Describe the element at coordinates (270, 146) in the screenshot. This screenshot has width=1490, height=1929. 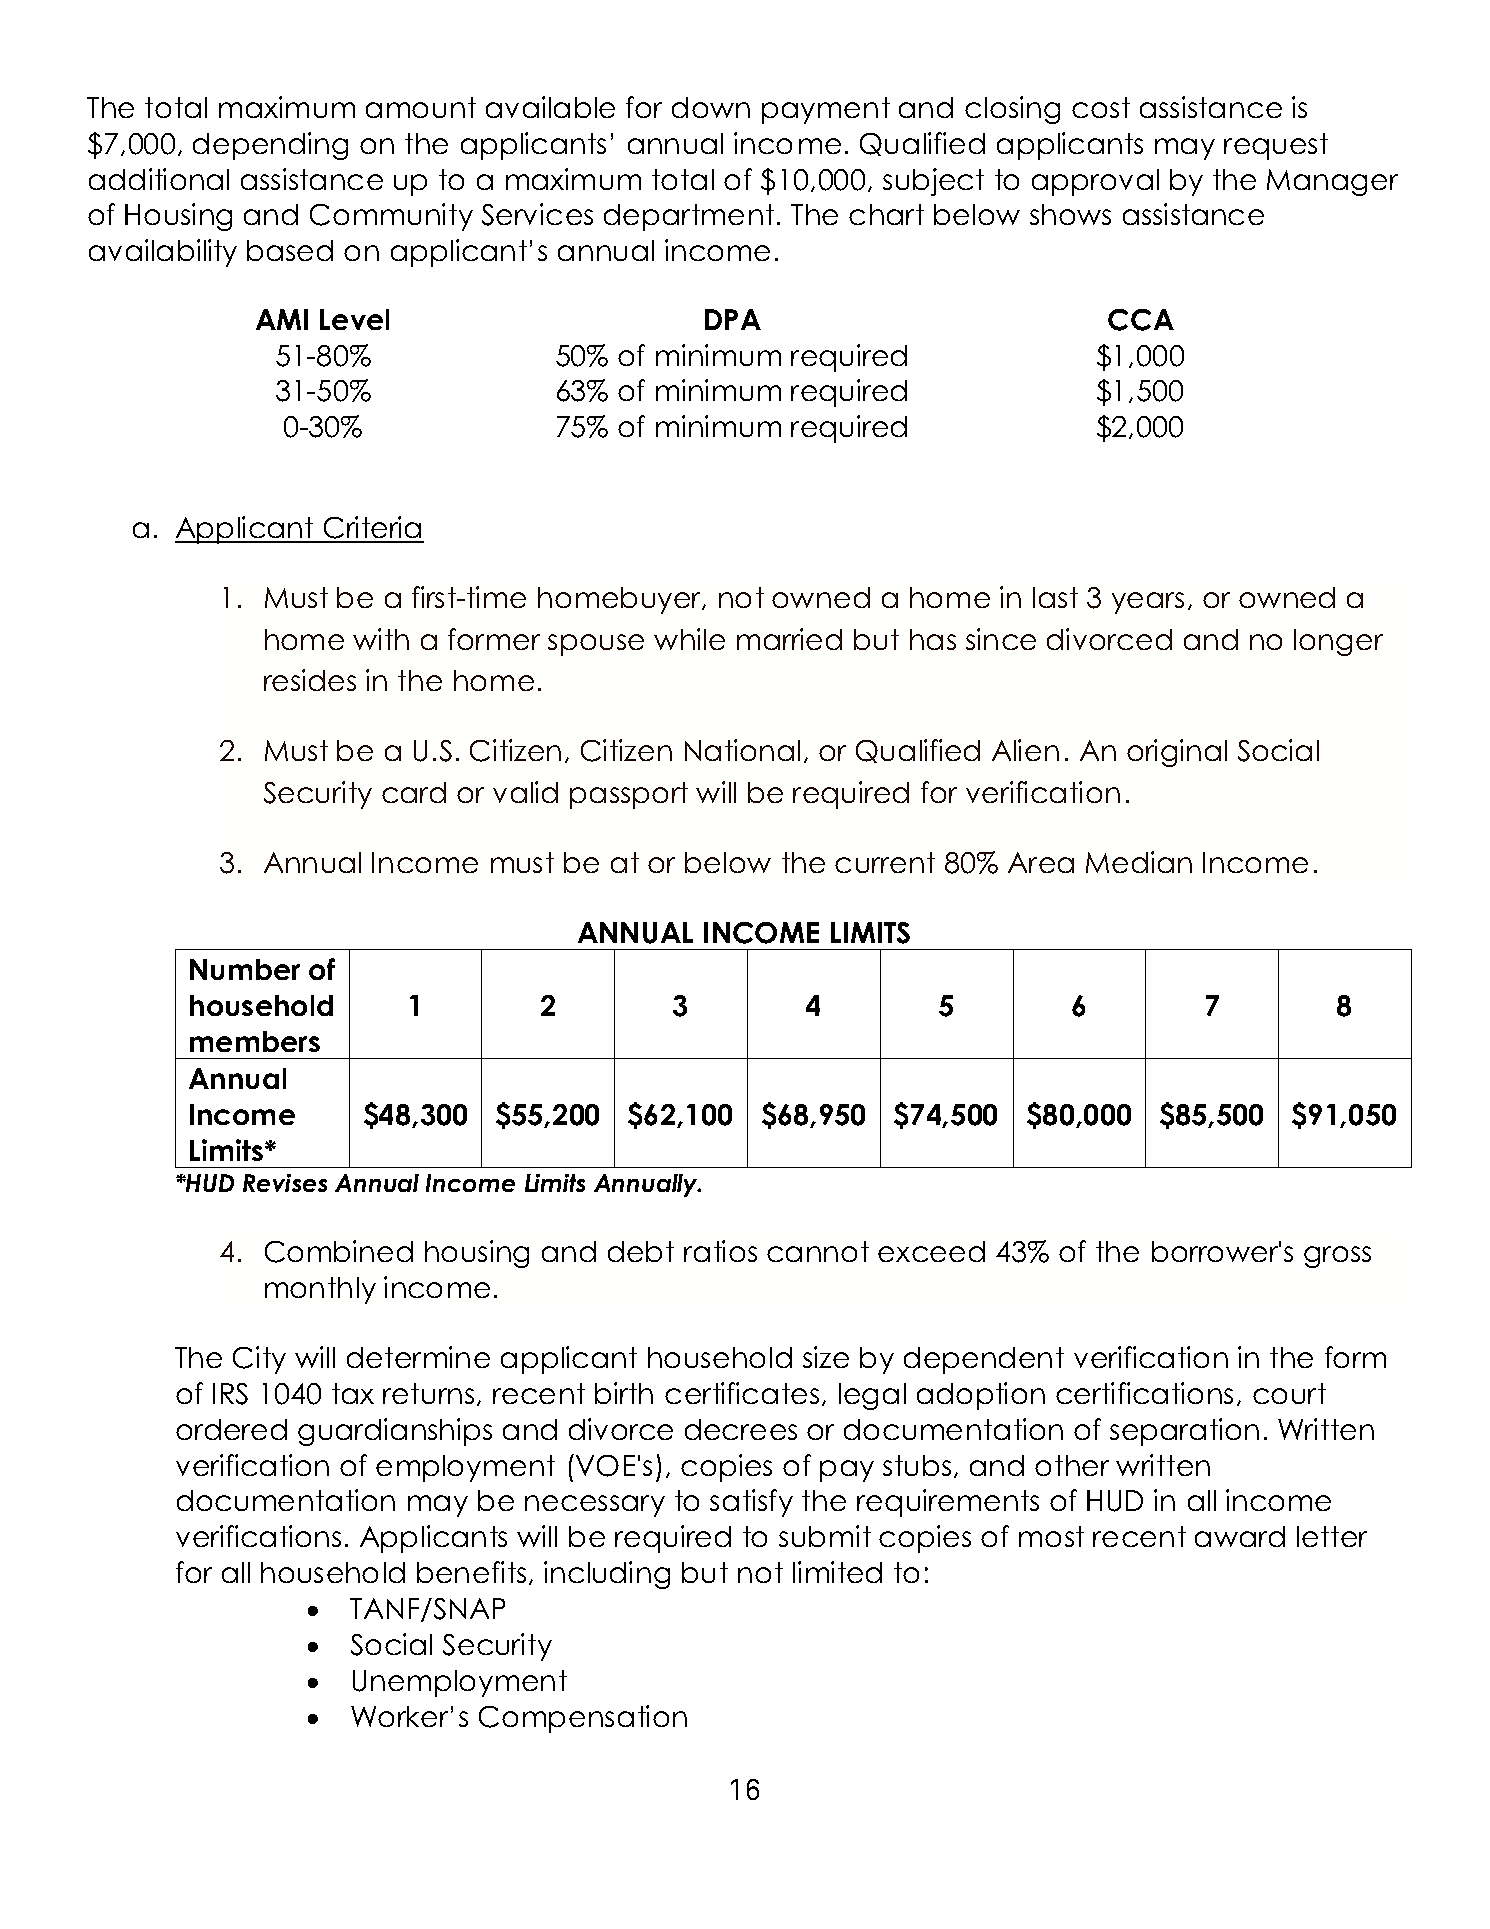
I see `depending` at that location.
